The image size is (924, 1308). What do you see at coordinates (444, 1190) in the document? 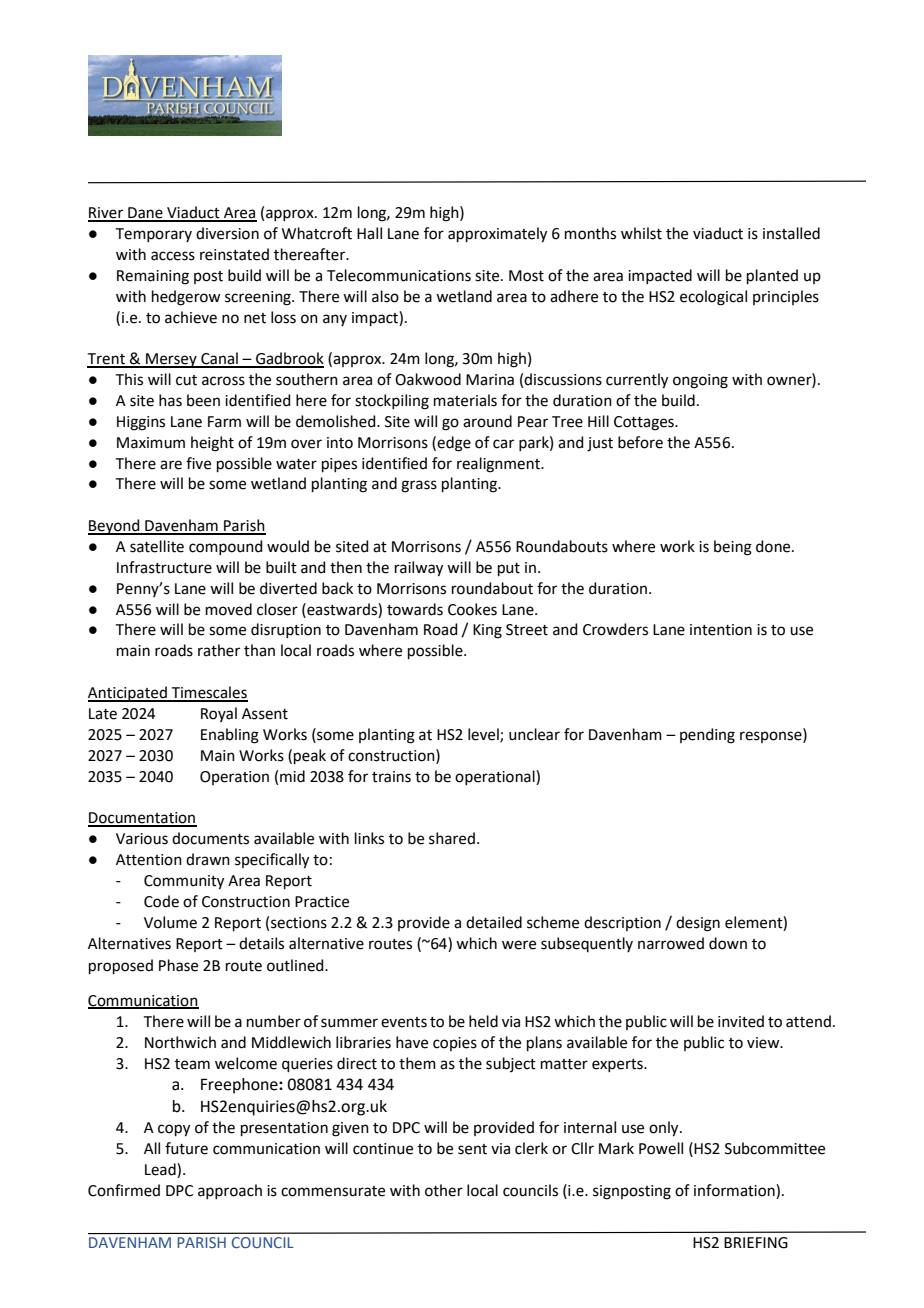
I see `other` at bounding box center [444, 1190].
